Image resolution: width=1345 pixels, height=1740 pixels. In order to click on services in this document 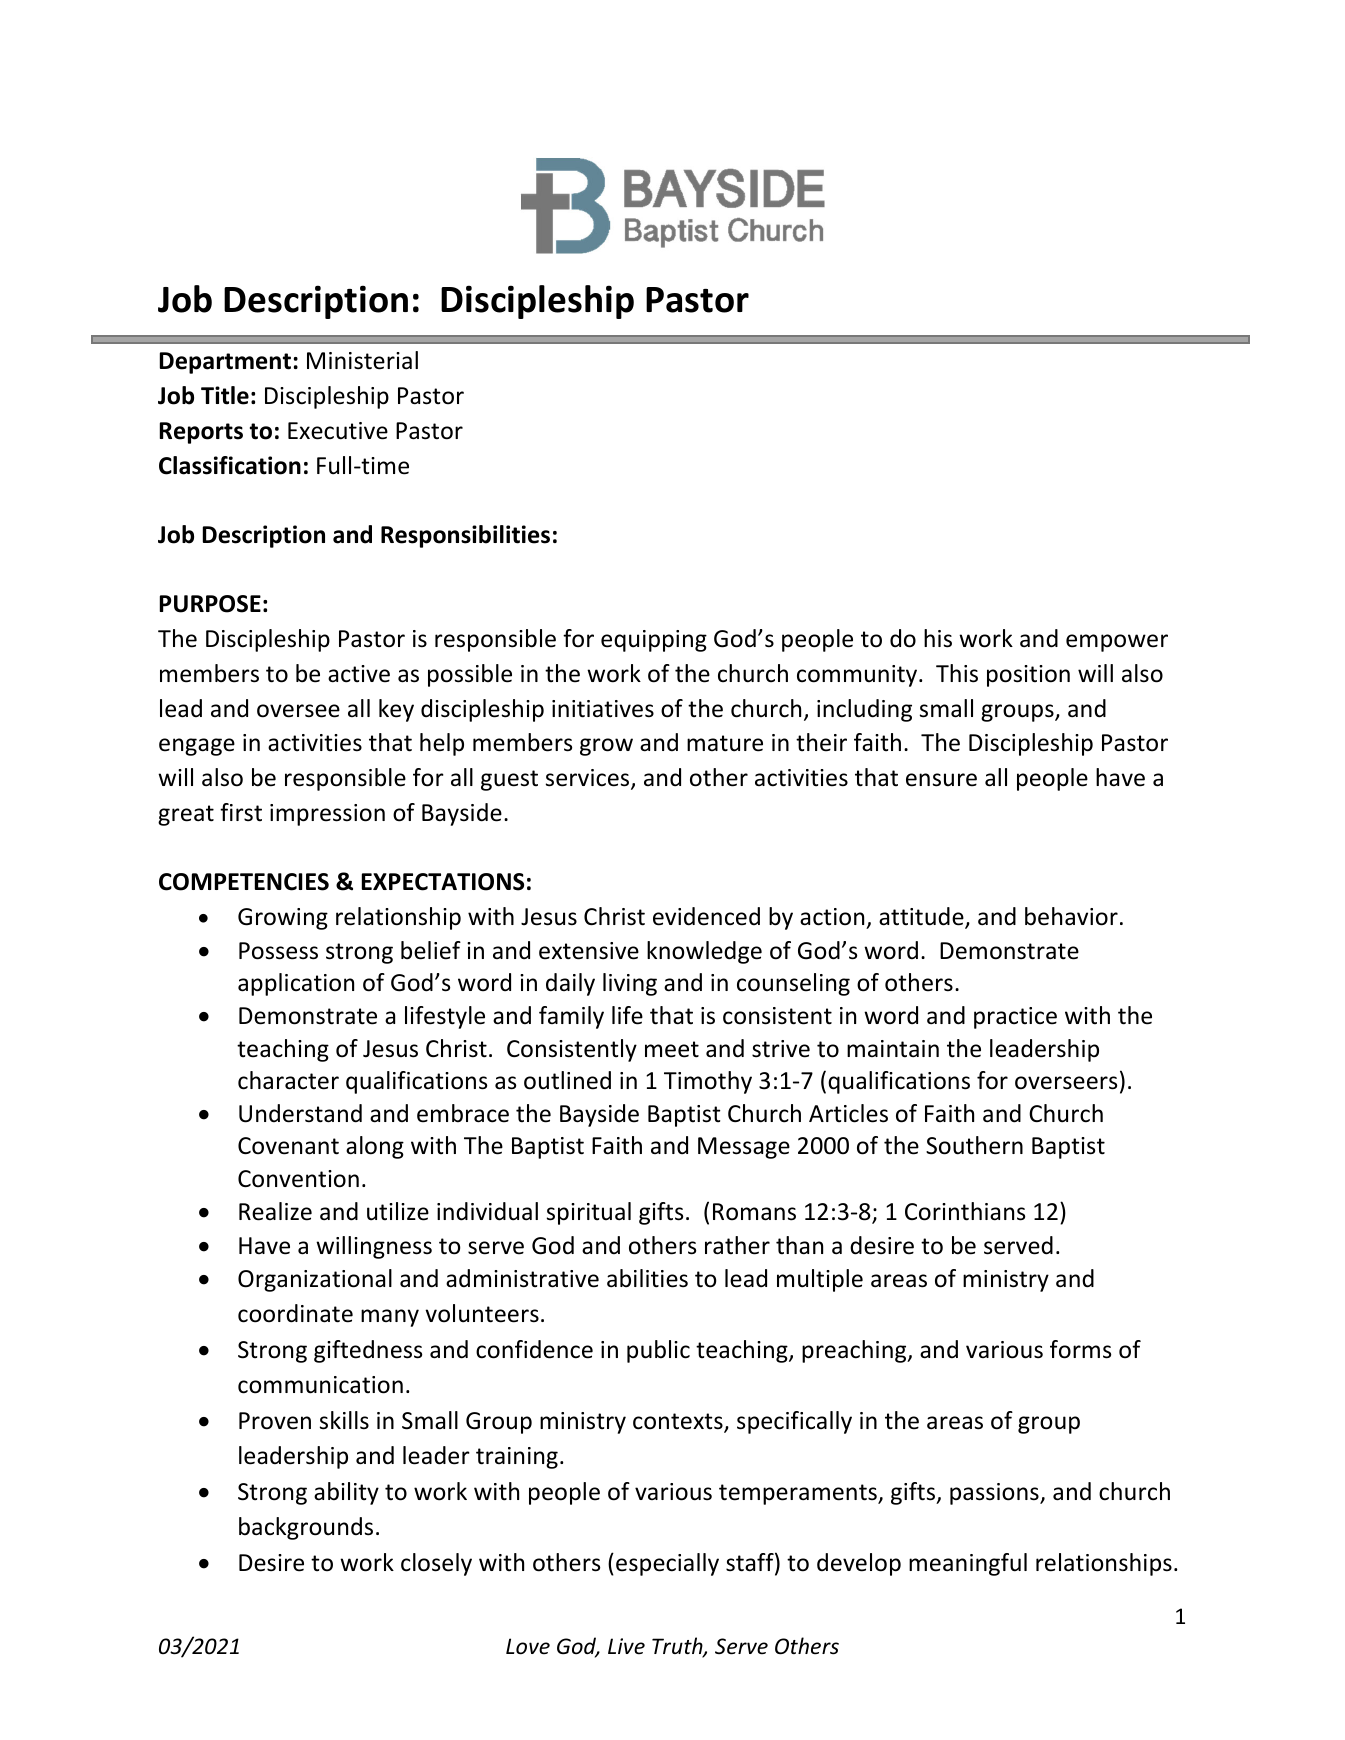, I will do `click(589, 779)`.
